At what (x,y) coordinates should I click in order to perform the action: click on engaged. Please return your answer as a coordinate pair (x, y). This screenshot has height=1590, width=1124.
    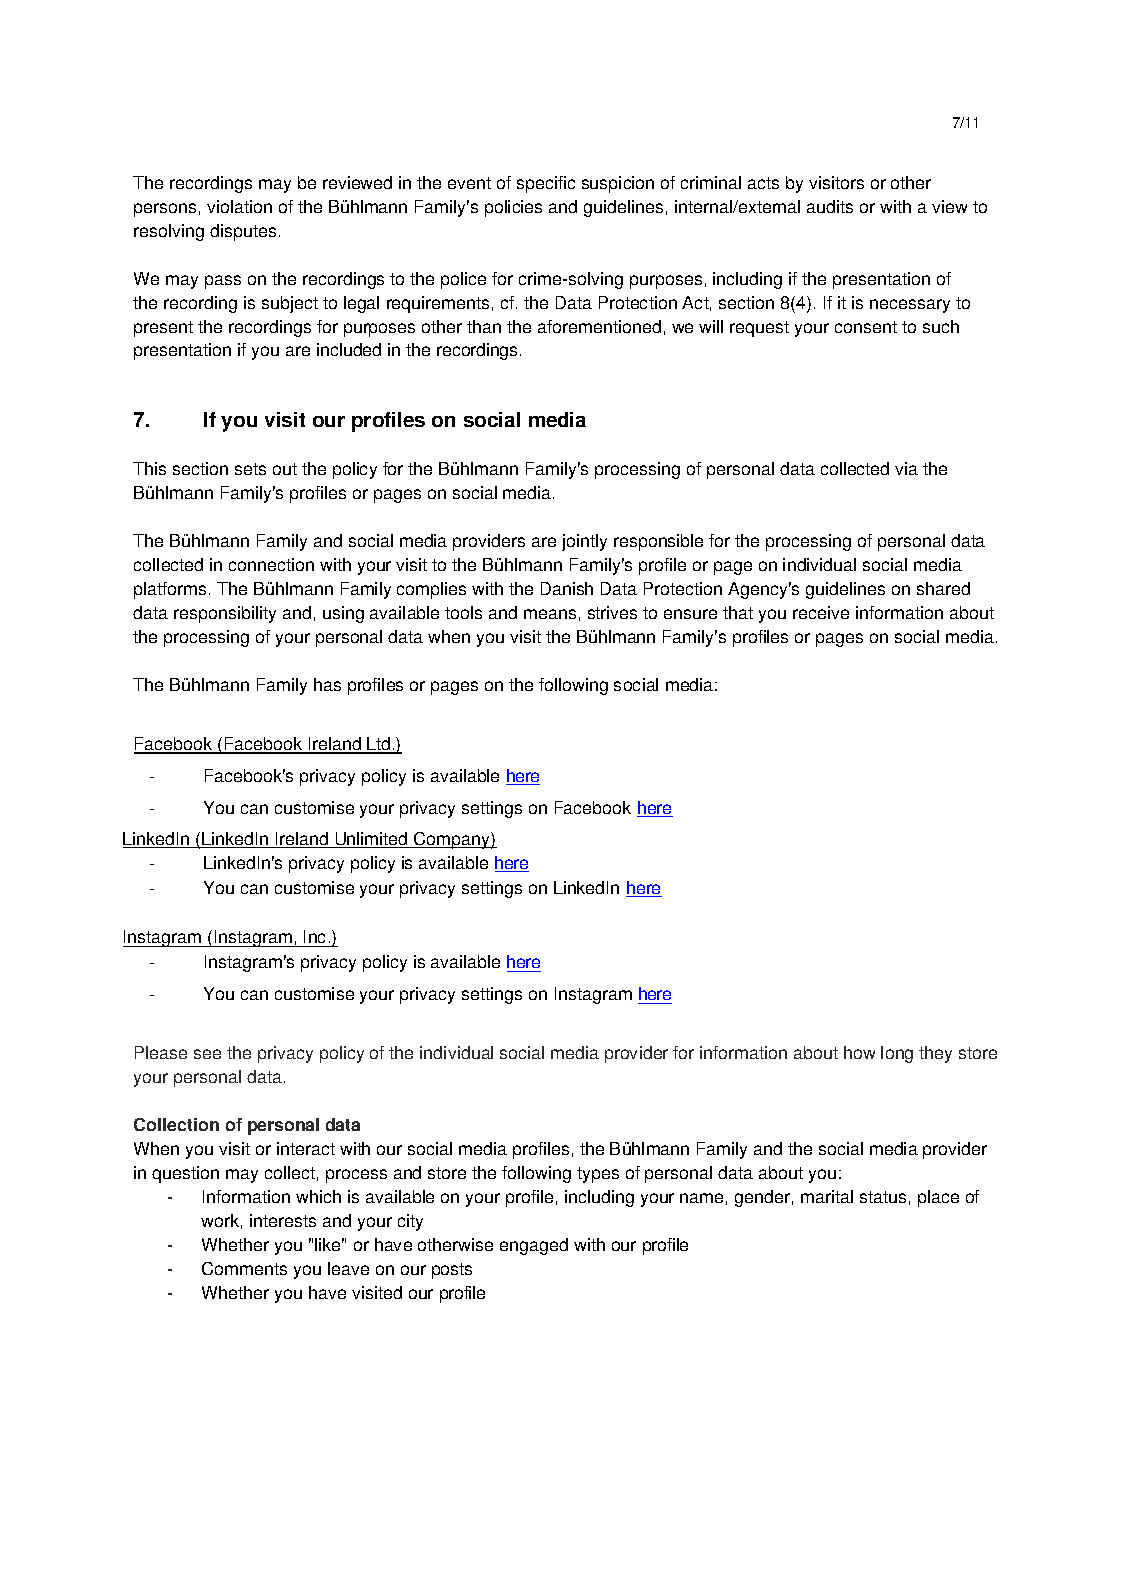
    Looking at the image, I should click on (534, 1246).
